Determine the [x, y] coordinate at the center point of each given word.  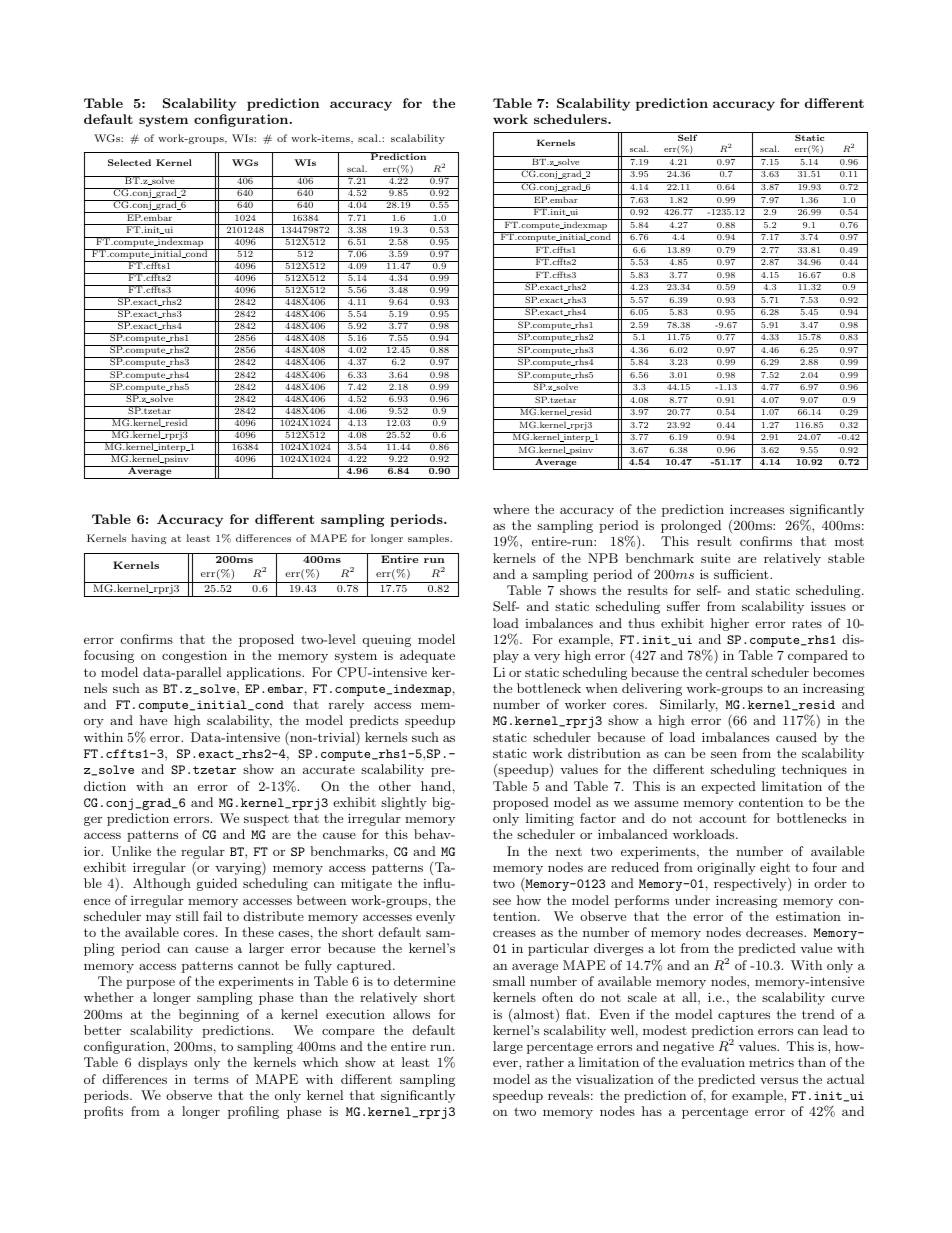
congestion [194, 657]
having [149, 539]
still [187, 916]
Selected [129, 162]
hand [436, 786]
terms [211, 1080]
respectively [751, 884]
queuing [387, 641]
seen [724, 754]
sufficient [742, 574]
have [153, 720]
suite [715, 558]
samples [429, 539]
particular [558, 949]
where [511, 509]
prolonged [691, 526]
